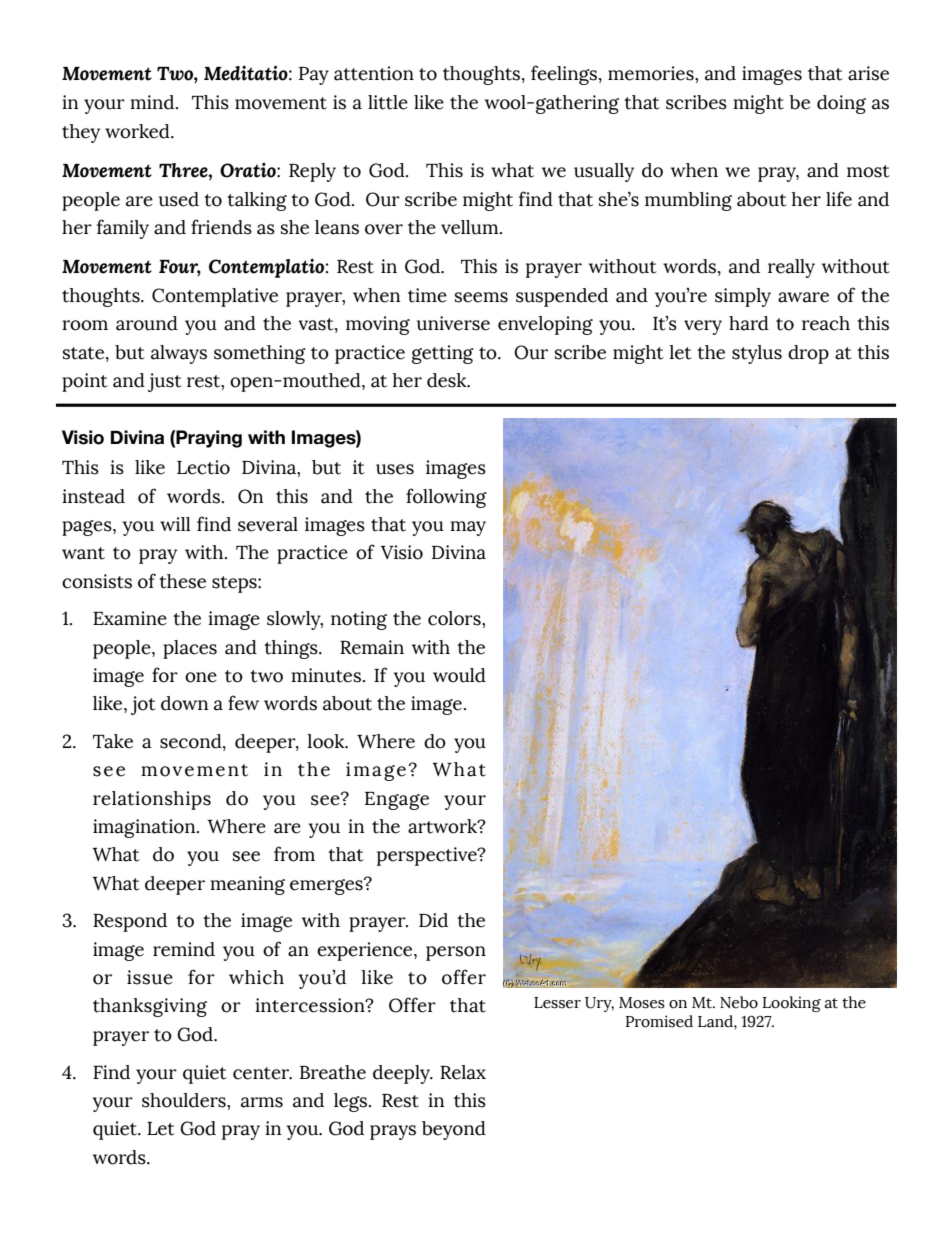 Image resolution: width=952 pixels, height=1233 pixels. What do you see at coordinates (388, 102) in the screenshot?
I see `little` at bounding box center [388, 102].
